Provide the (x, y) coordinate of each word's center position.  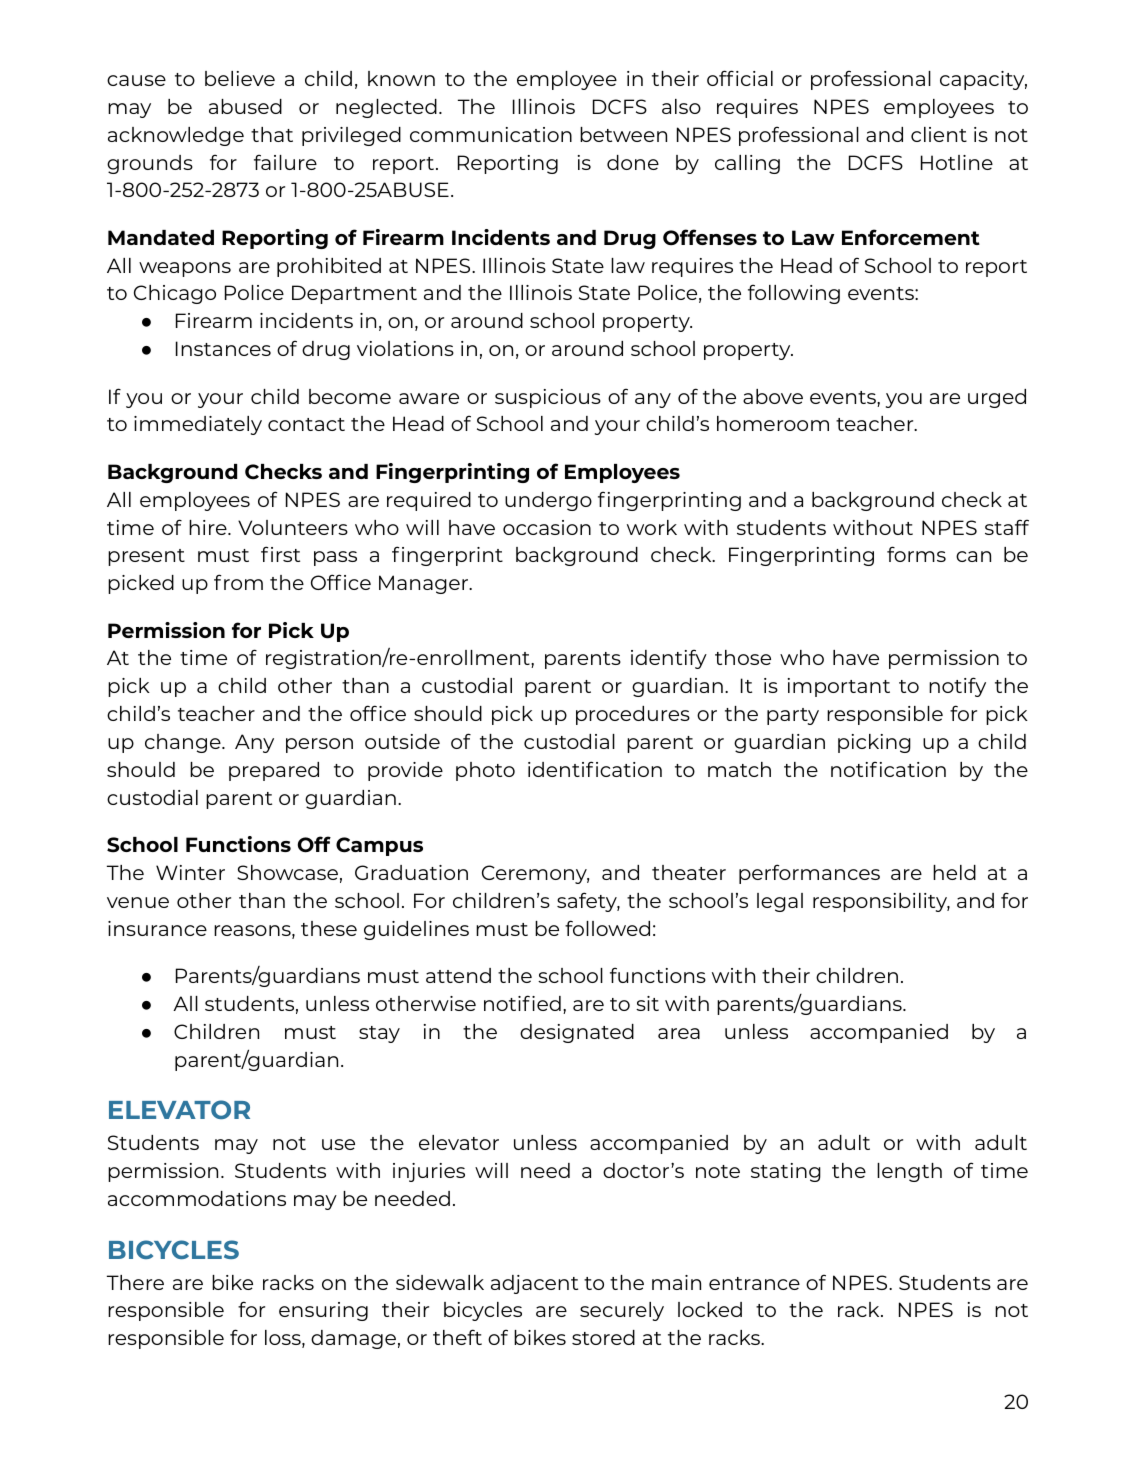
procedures (633, 715)
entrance (754, 1283)
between (623, 134)
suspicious (548, 398)
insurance (157, 928)
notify (957, 687)
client (939, 134)
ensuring (323, 1311)
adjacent (534, 1284)
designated (577, 1033)
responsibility (881, 902)
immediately (198, 425)
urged (997, 398)
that (272, 134)
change (184, 743)
